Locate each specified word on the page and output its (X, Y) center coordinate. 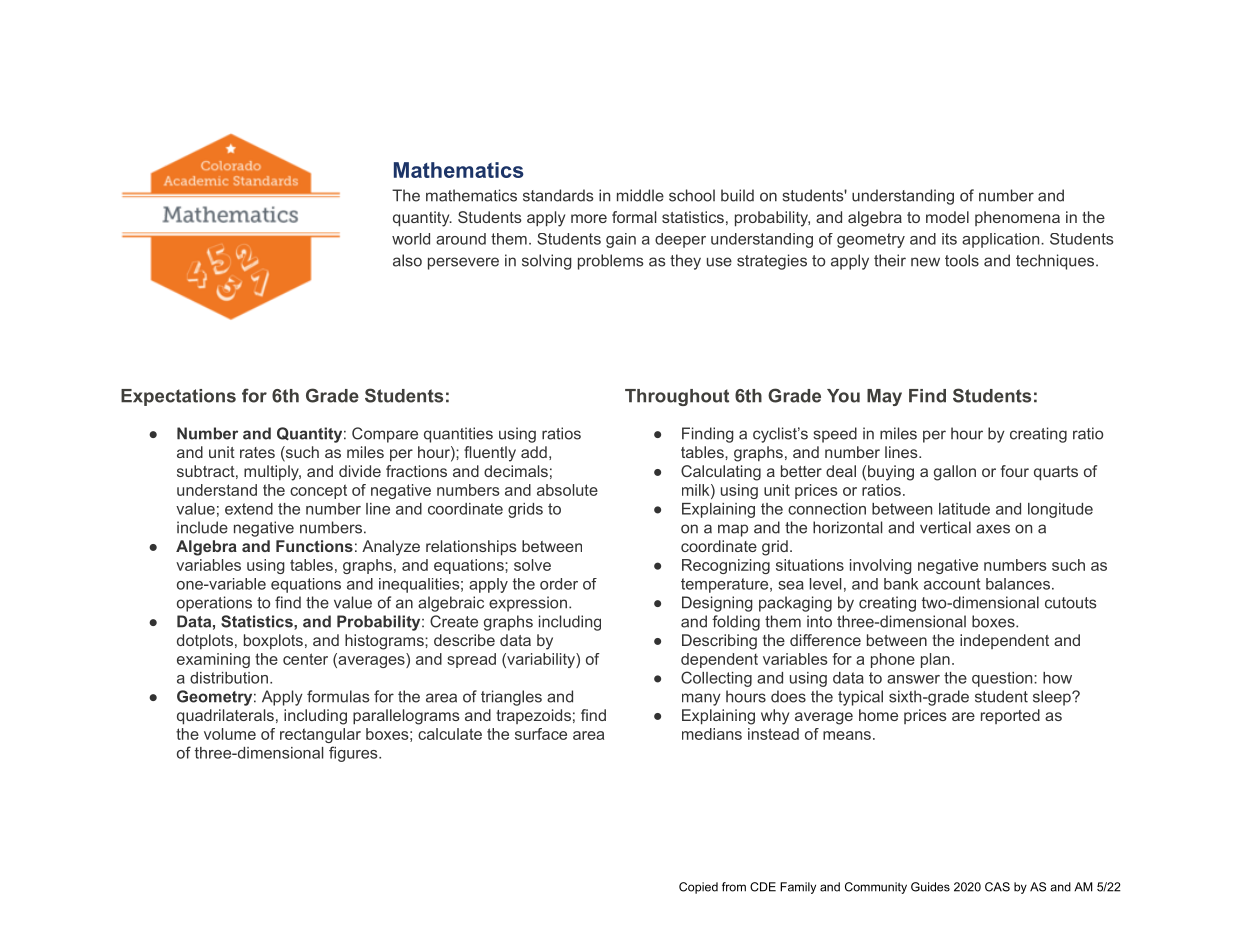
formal (634, 217)
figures (354, 754)
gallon (955, 473)
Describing (719, 642)
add (534, 452)
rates (257, 452)
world (411, 239)
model (947, 217)
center (305, 659)
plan (935, 660)
